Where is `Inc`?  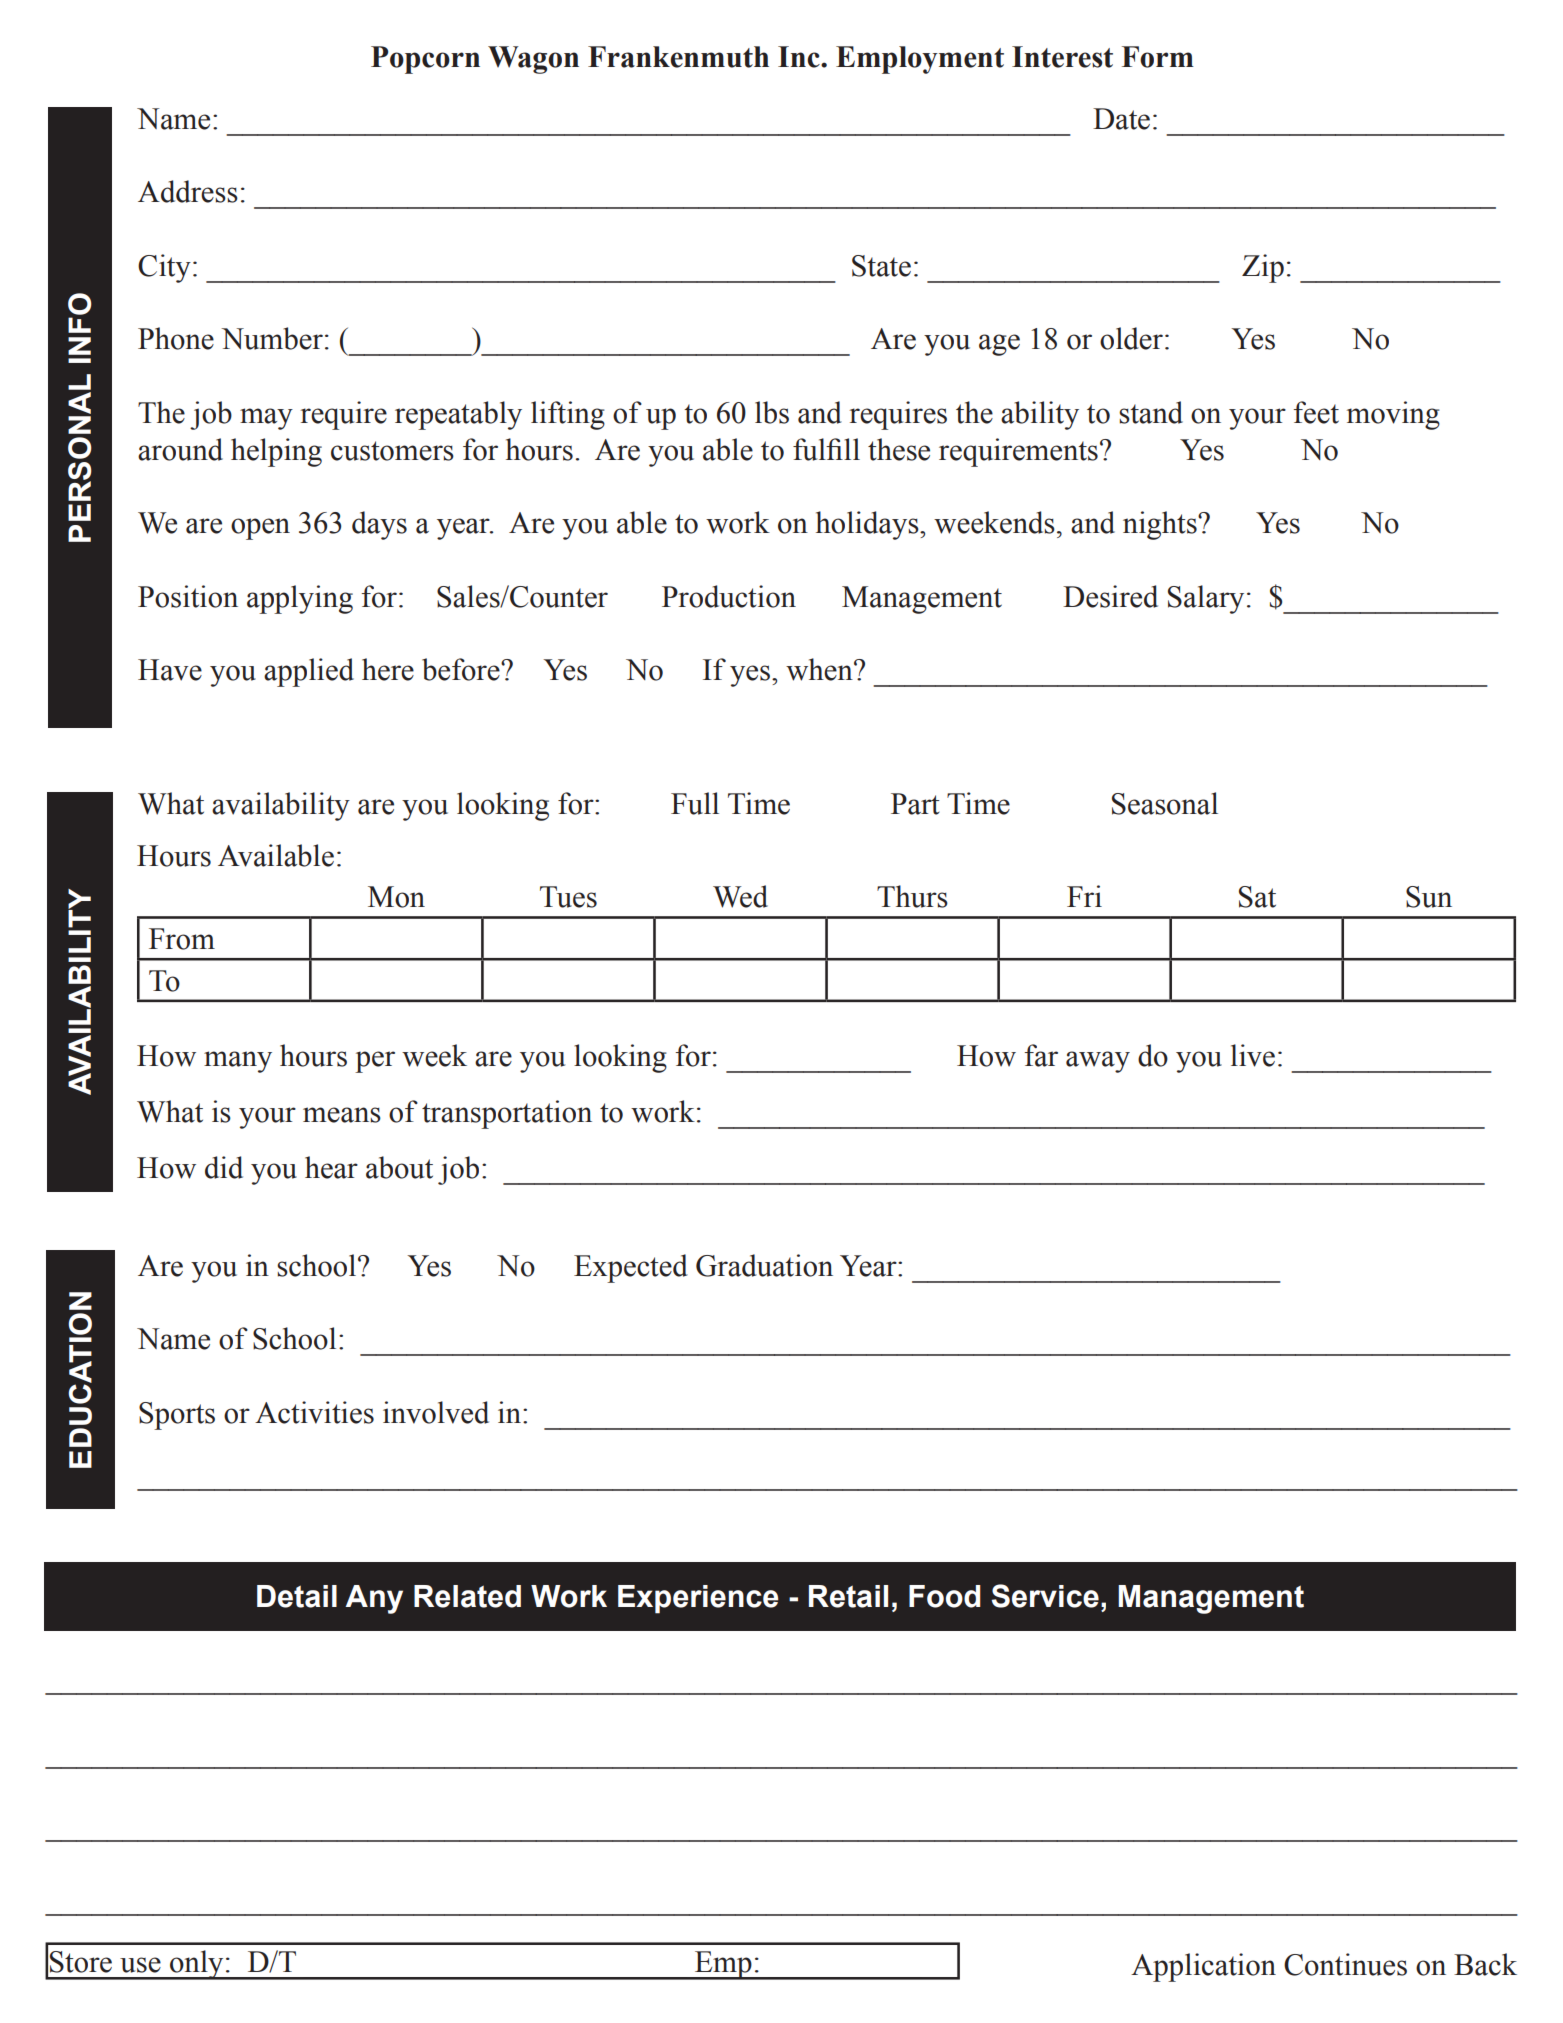
Inc is located at coordinates (800, 57).
